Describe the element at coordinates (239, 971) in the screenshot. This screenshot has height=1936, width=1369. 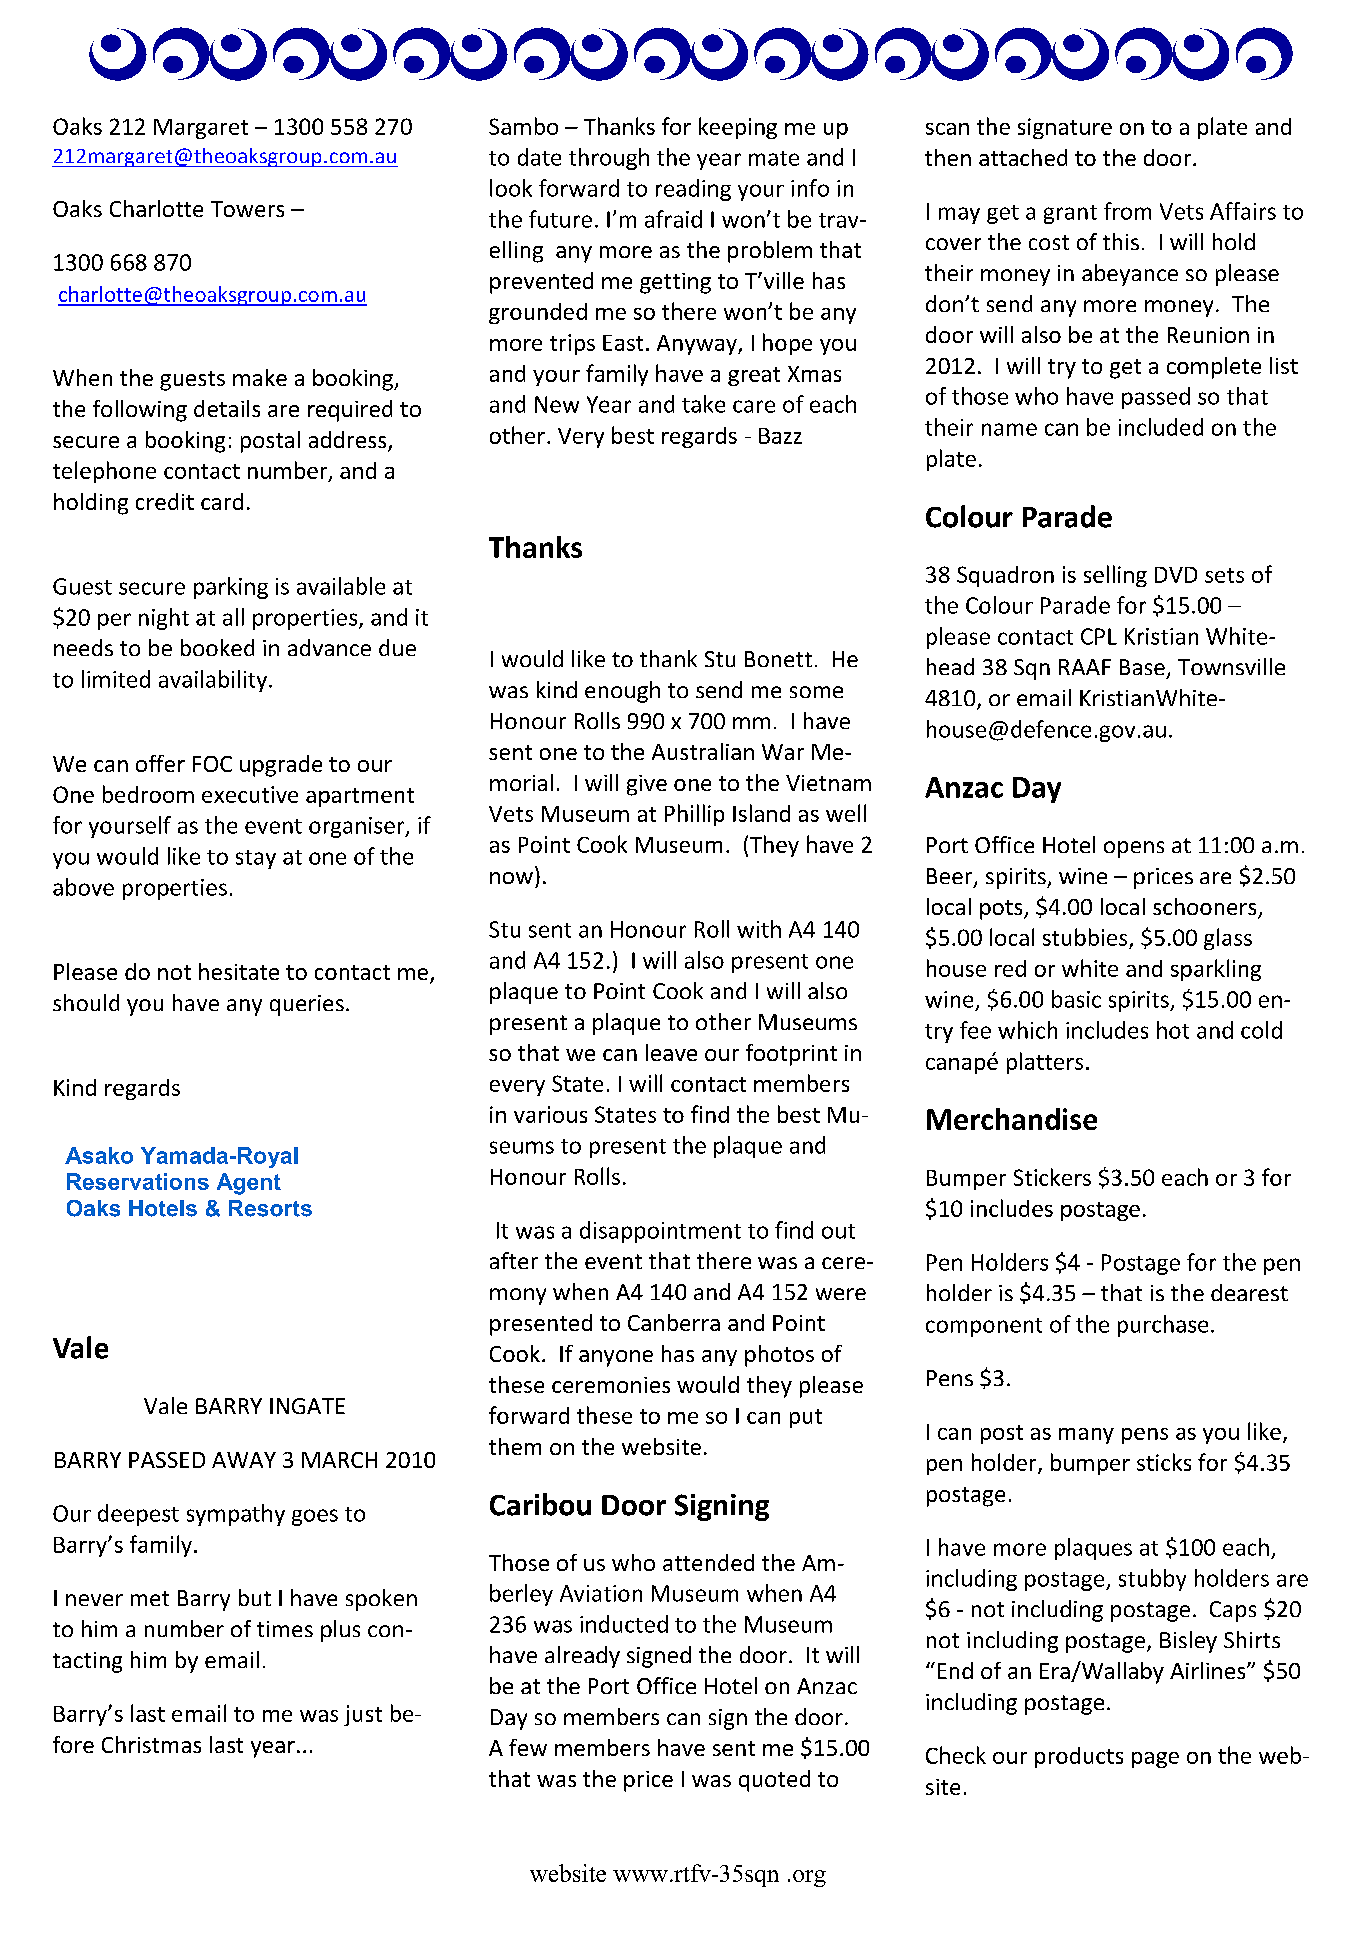
I see `hesitate` at that location.
